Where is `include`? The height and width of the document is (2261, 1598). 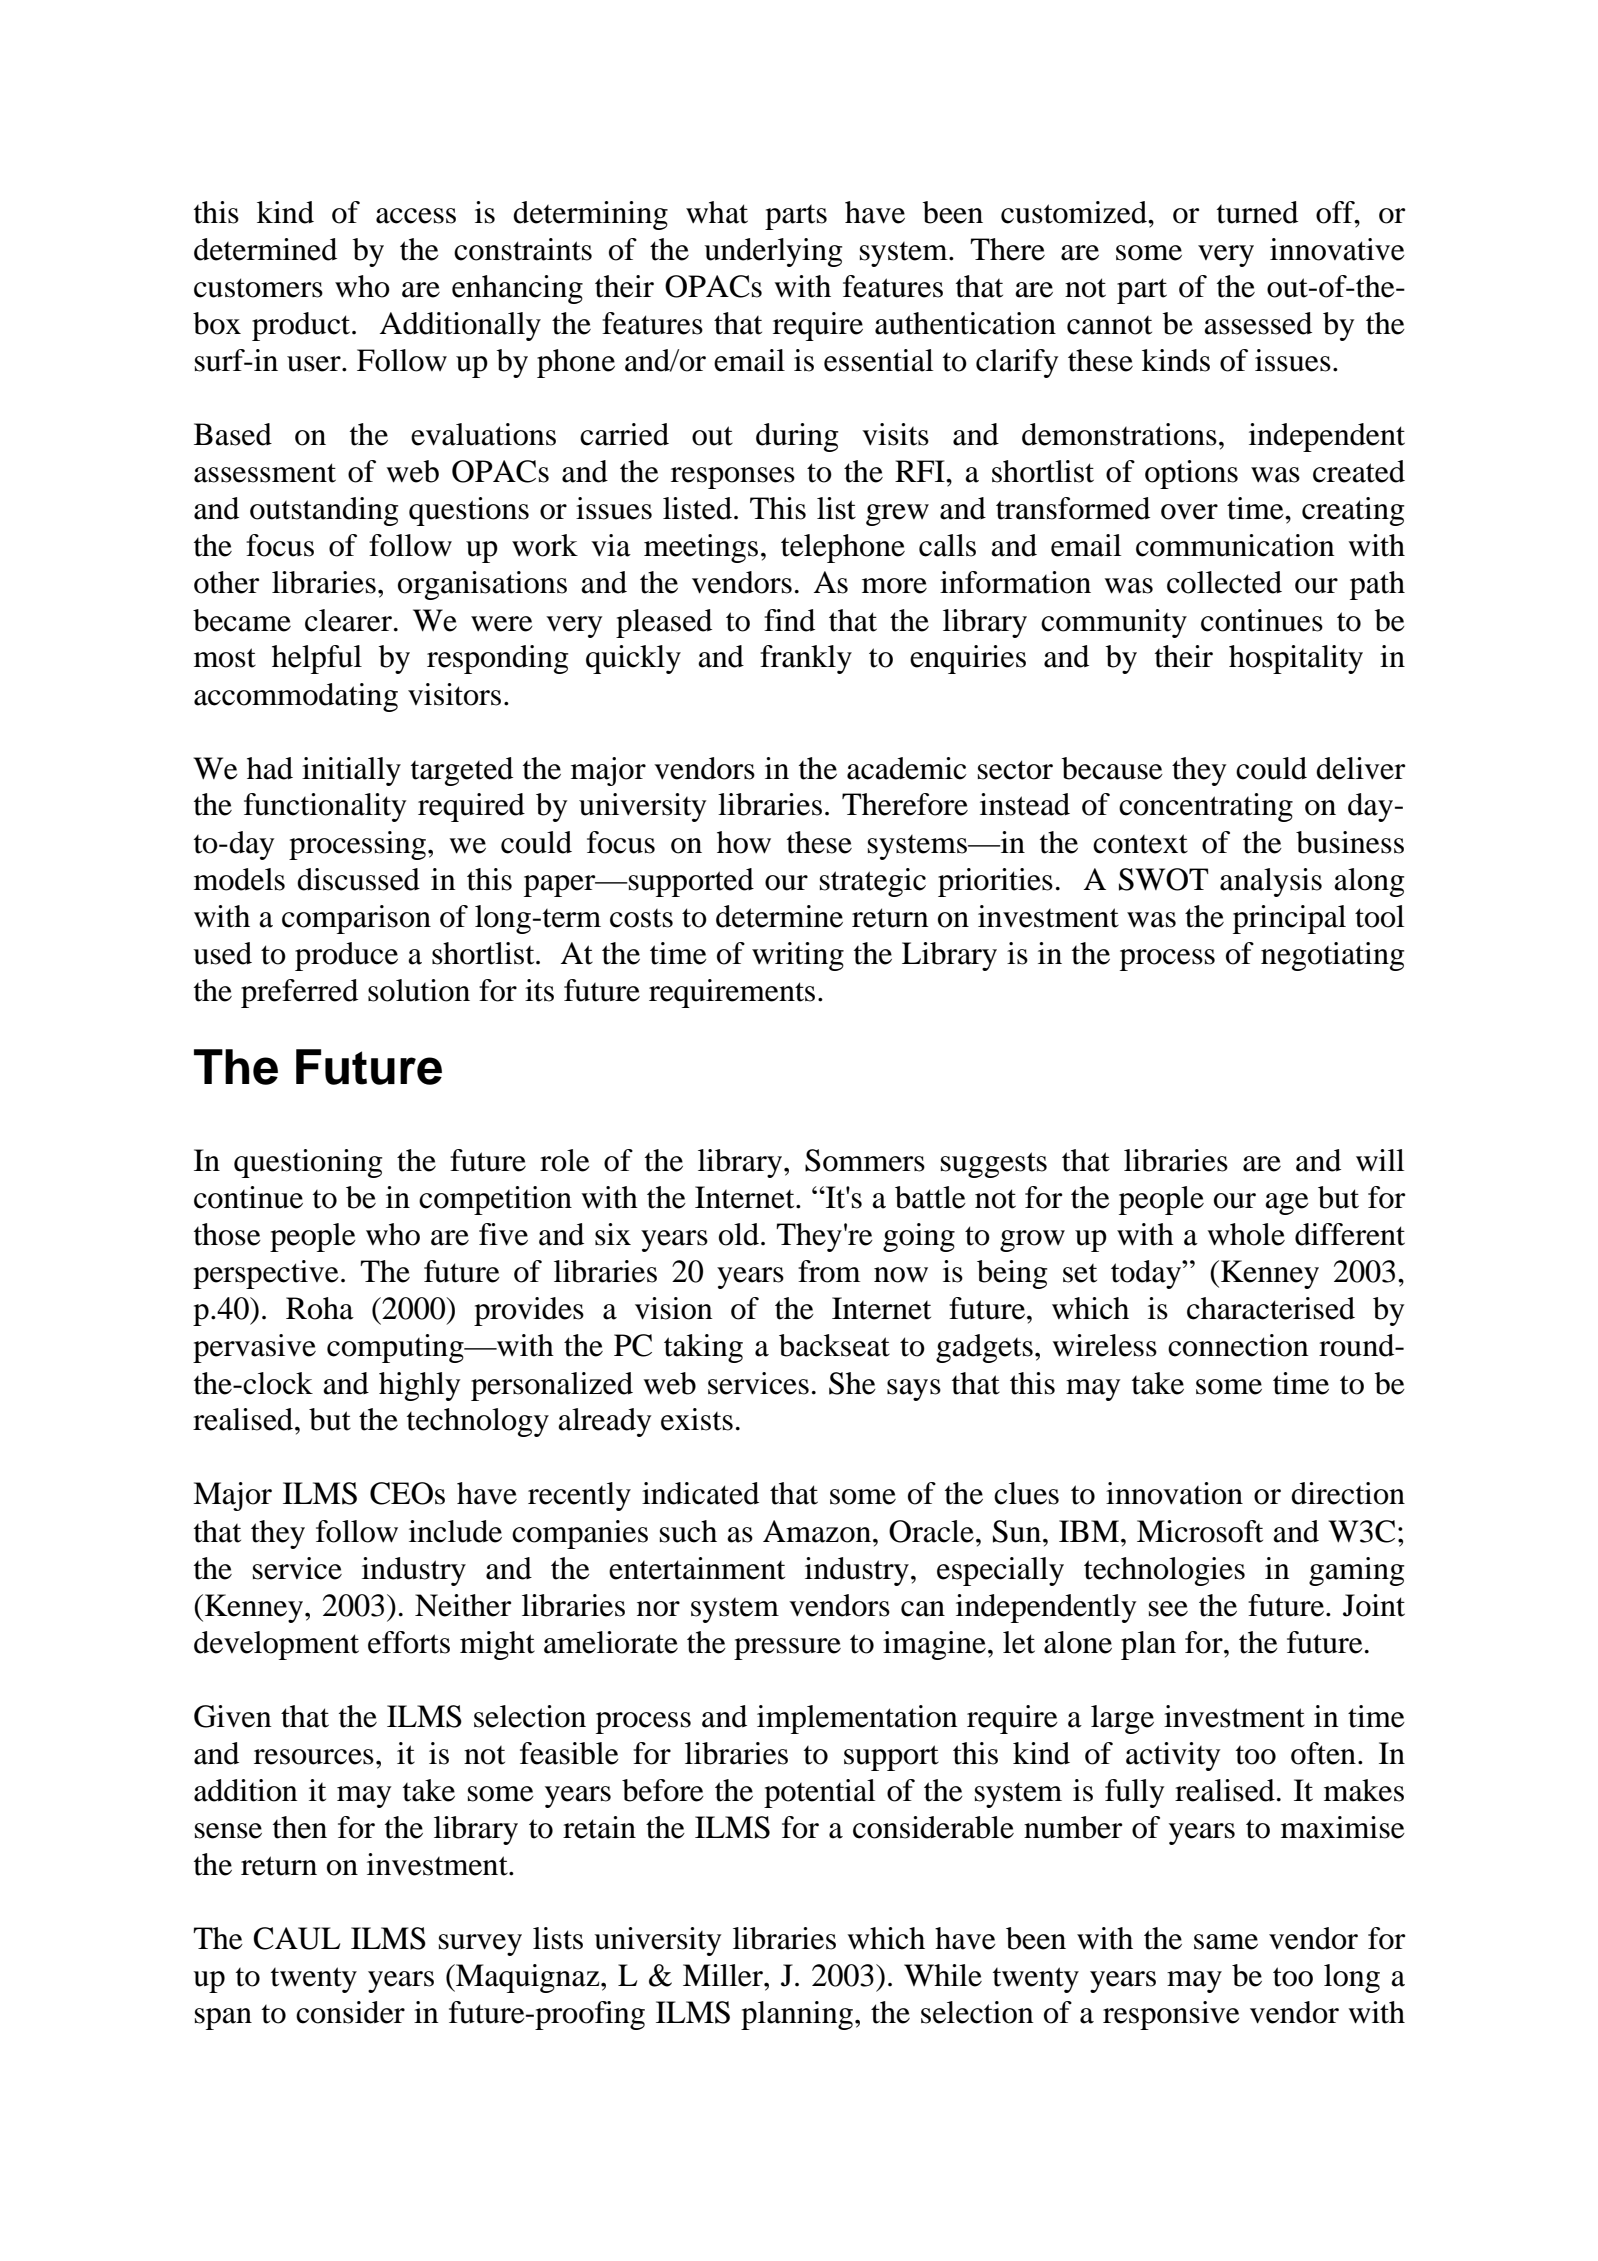 include is located at coordinates (455, 1531).
